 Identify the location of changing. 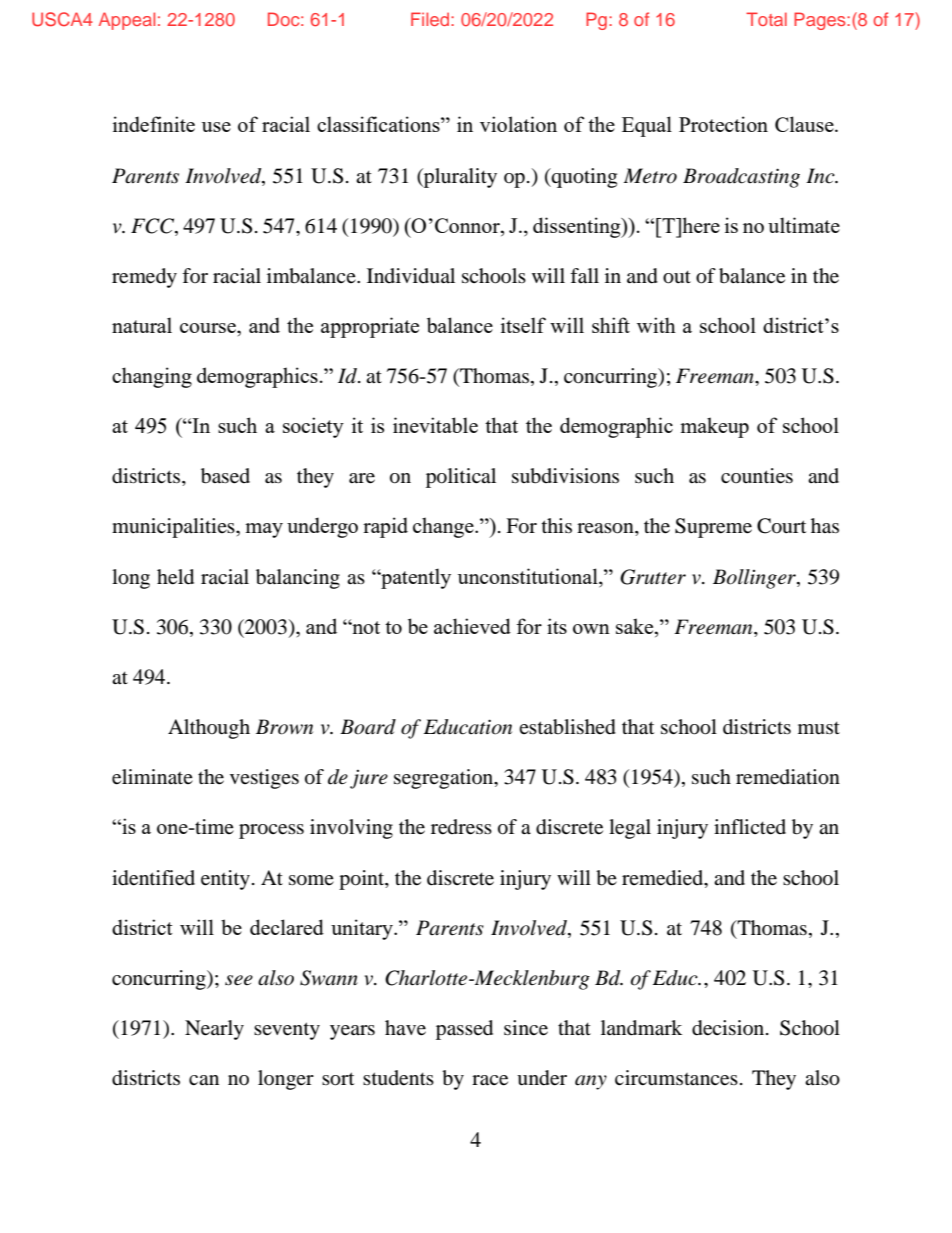
(152, 377).
